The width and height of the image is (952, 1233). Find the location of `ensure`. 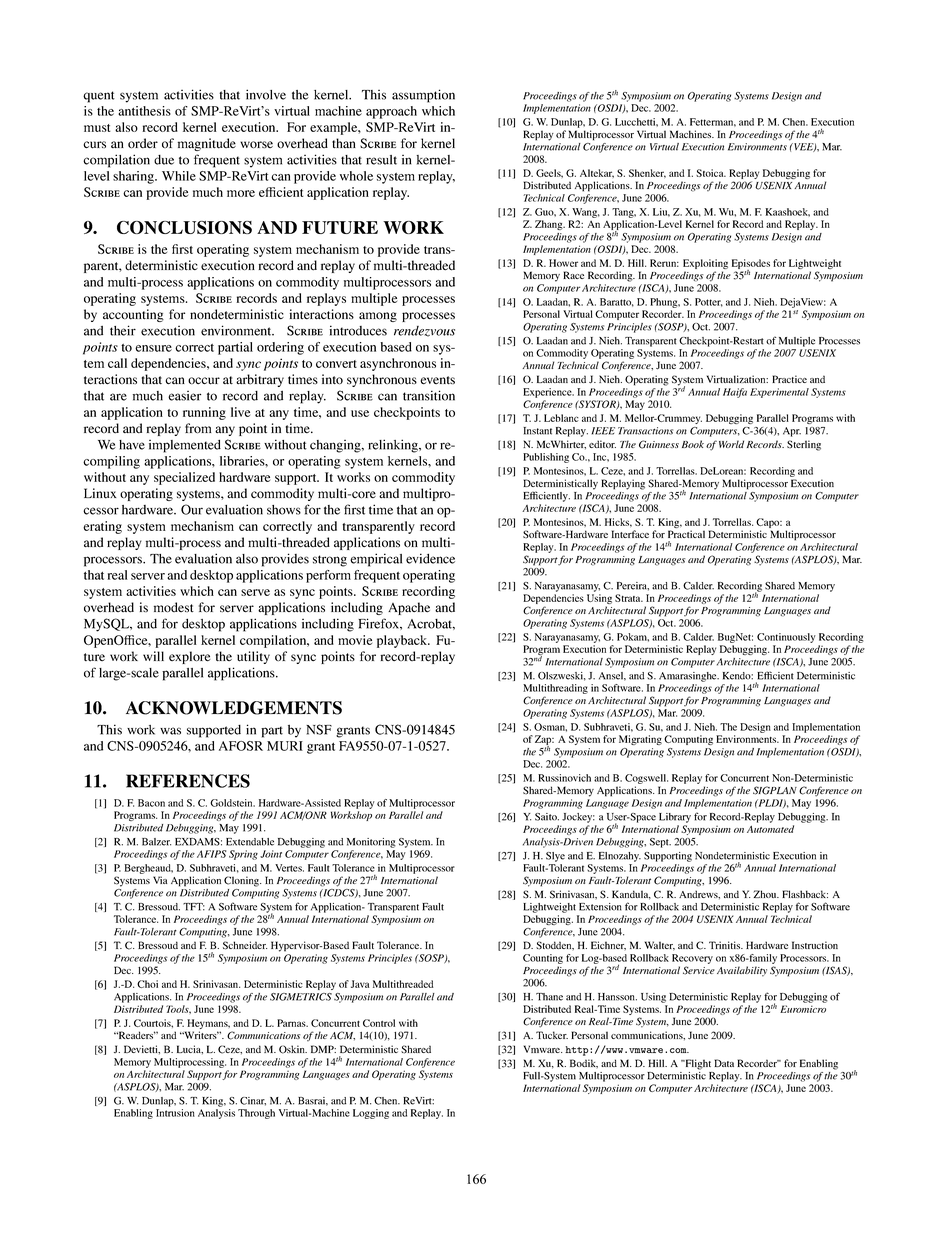

ensure is located at coordinates (153, 348).
